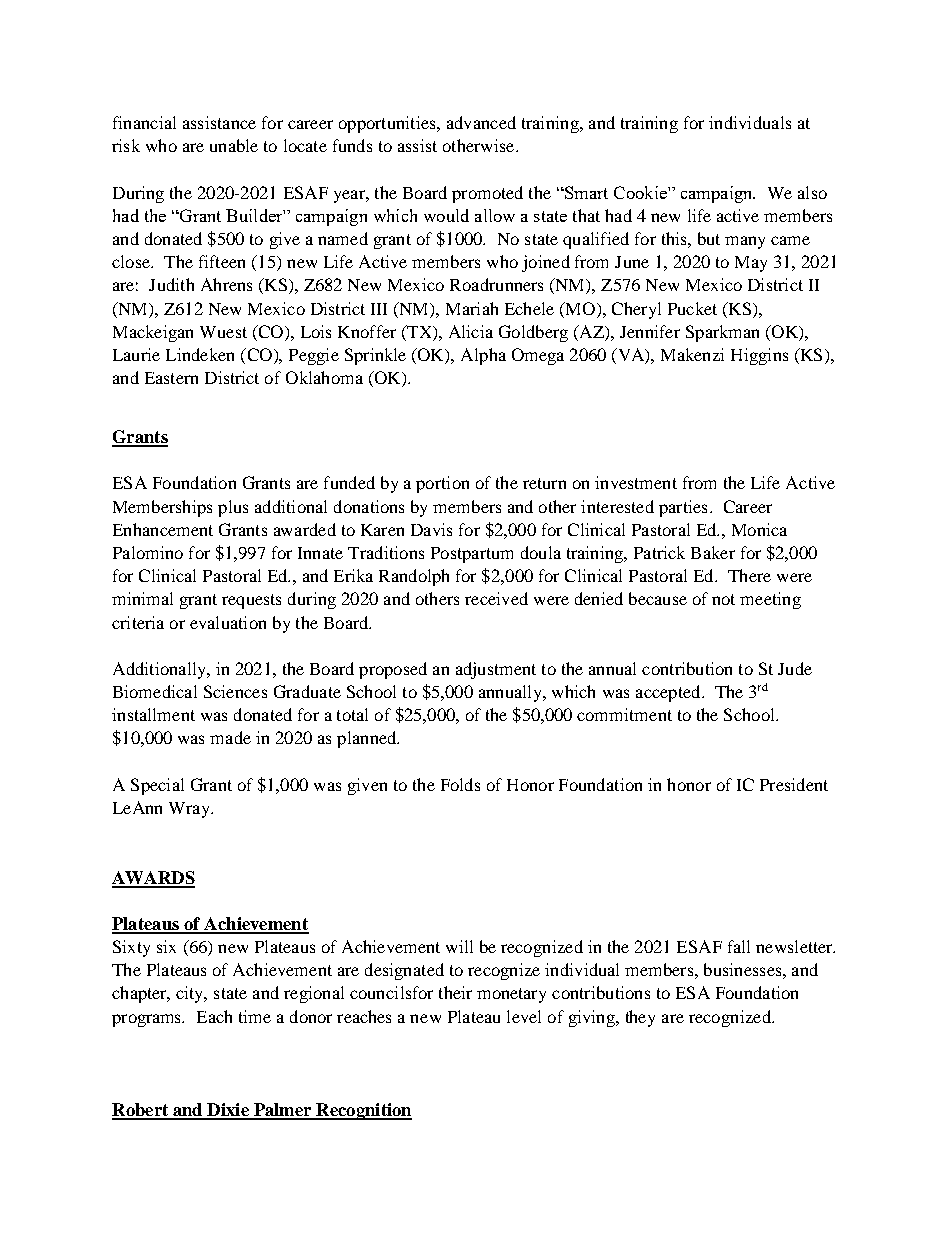  I want to click on received, so click(496, 598).
